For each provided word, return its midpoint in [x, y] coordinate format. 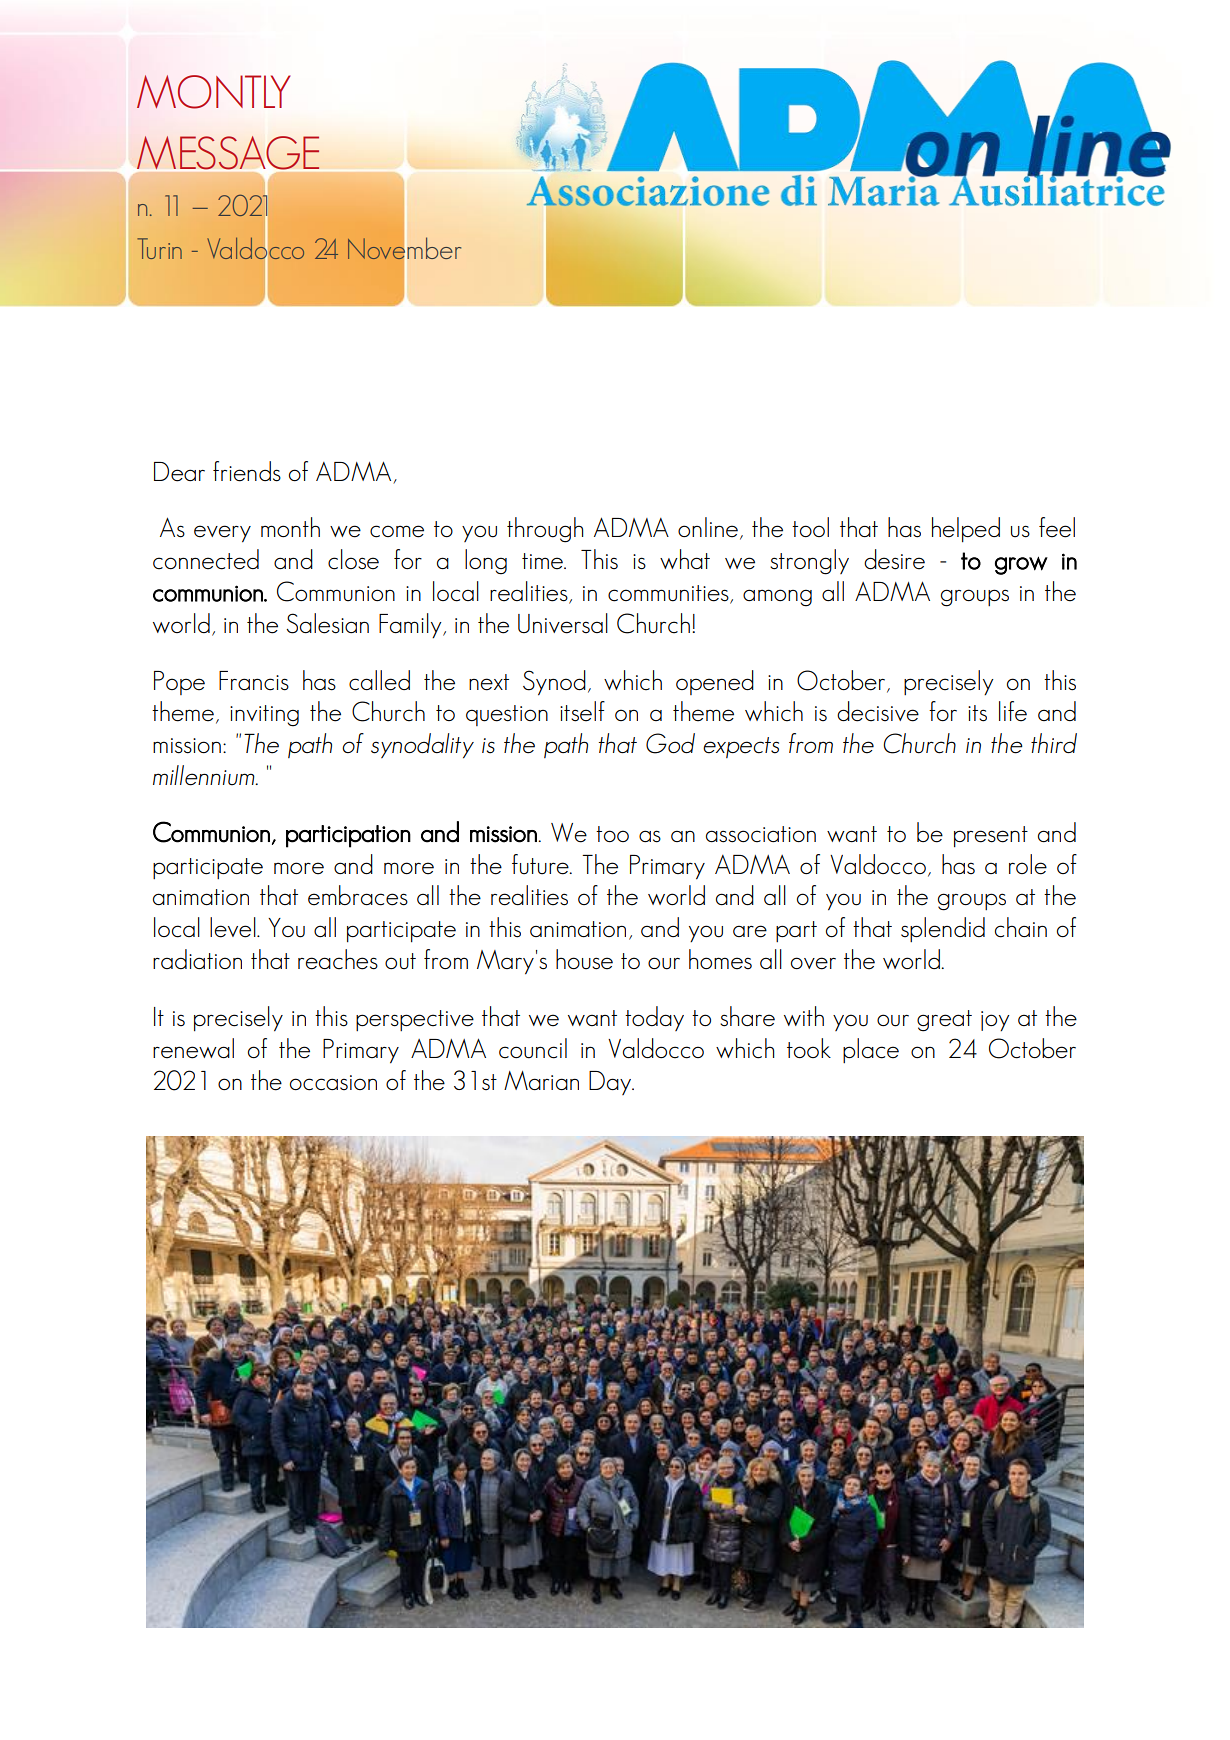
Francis [254, 681]
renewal [193, 1048]
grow [1021, 565]
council [533, 1048]
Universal [563, 623]
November [404, 248]
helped [966, 529]
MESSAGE [228, 153]
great [944, 1021]
